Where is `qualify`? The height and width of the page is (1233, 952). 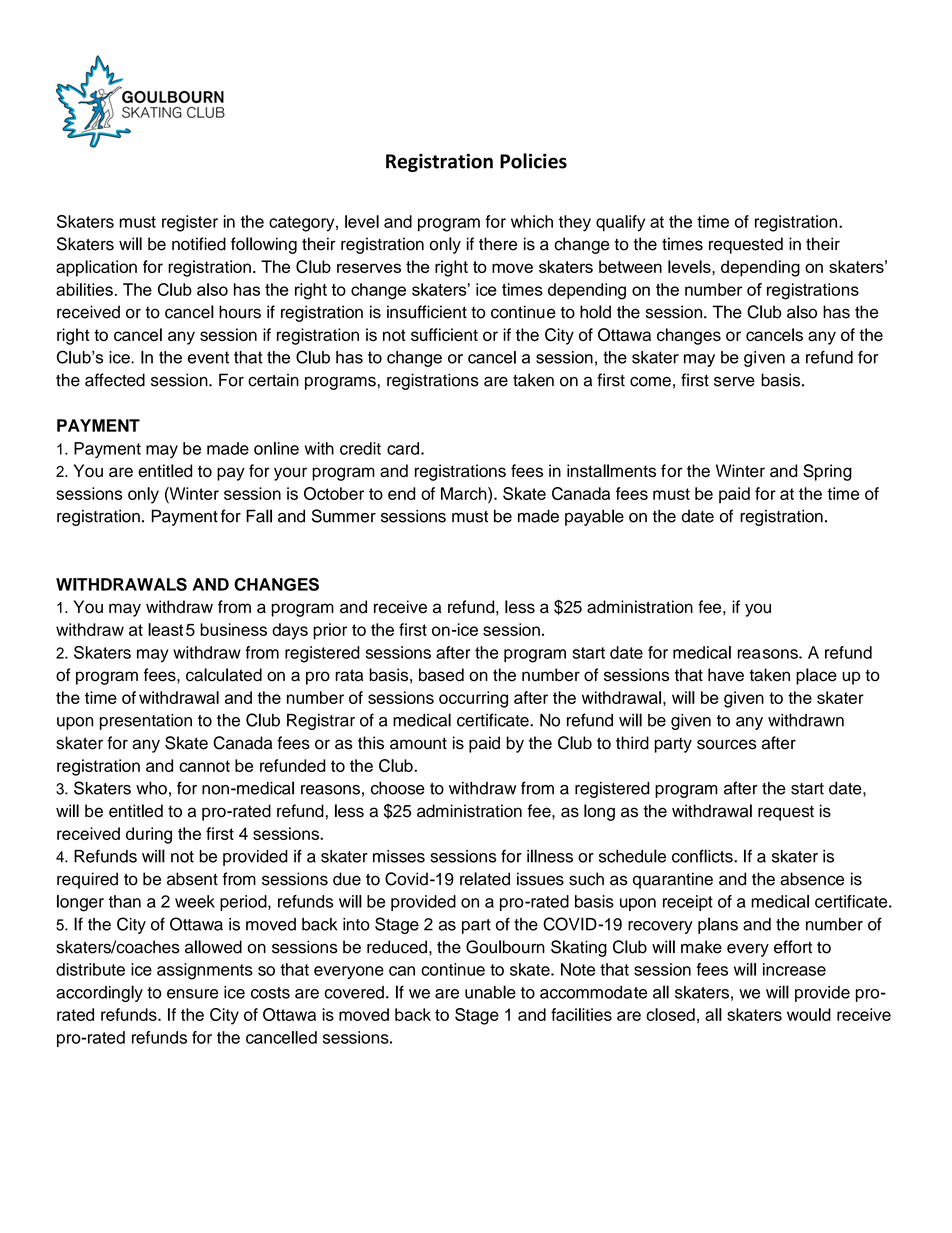
qualify is located at coordinates (620, 223).
